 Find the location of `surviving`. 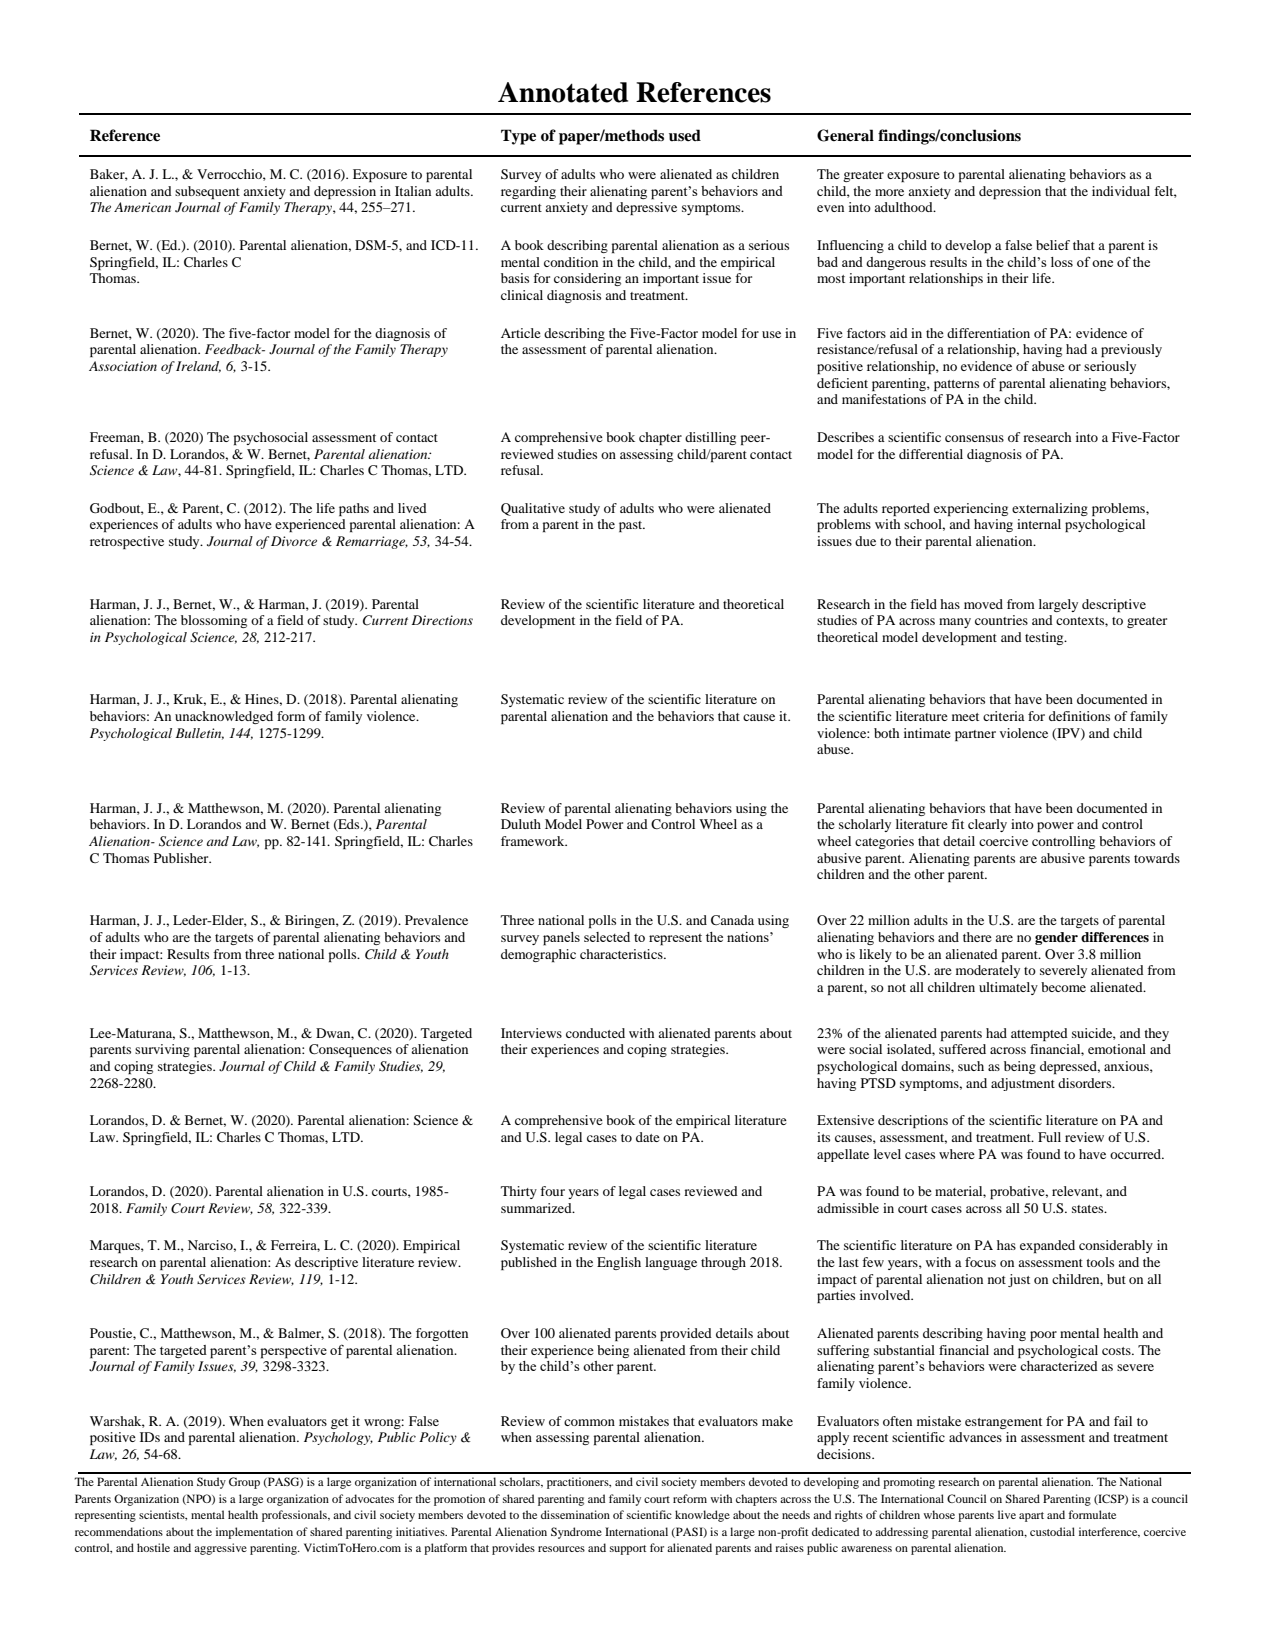

surviving is located at coordinates (162, 1050).
